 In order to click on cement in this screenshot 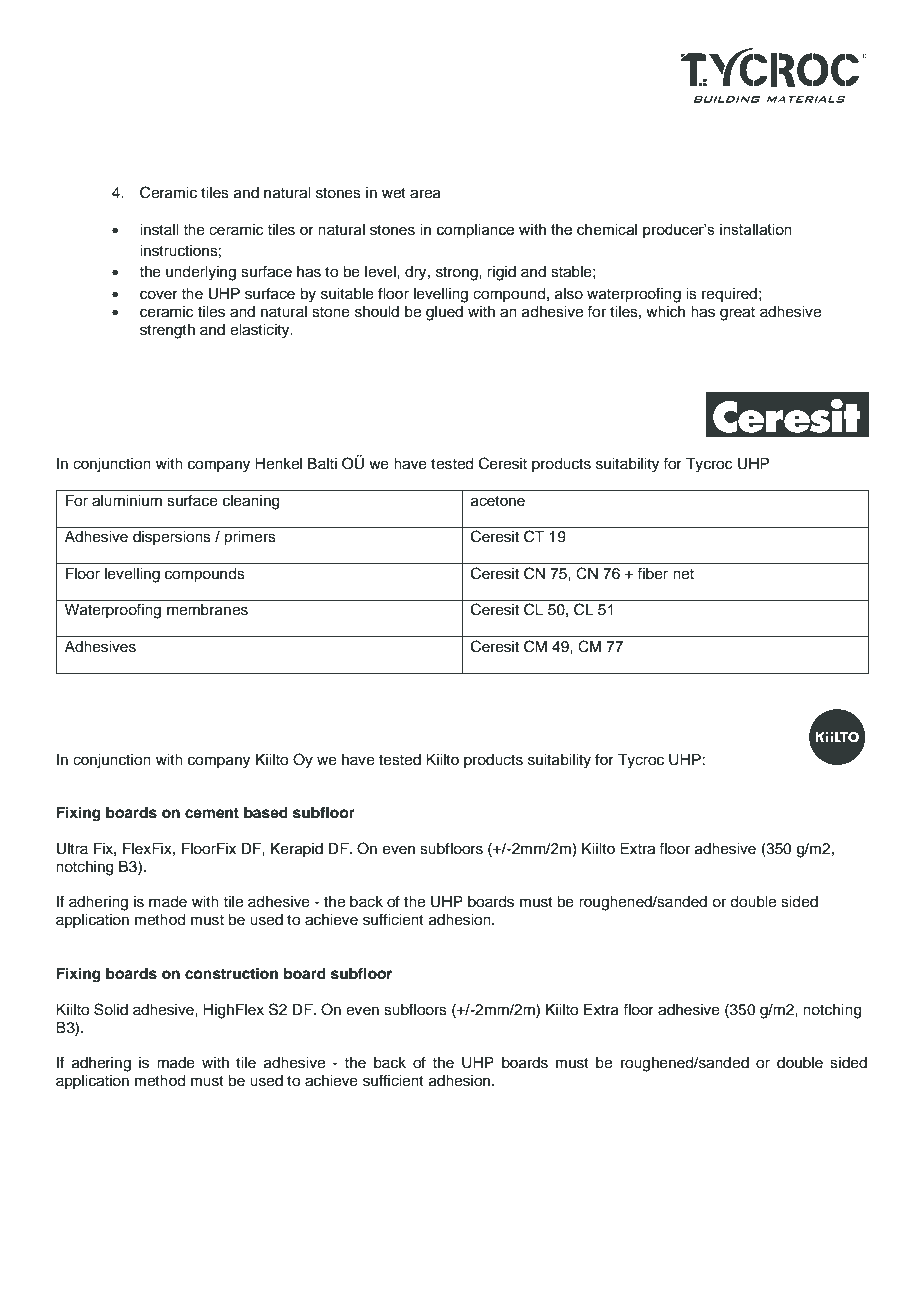, I will do `click(212, 813)`.
